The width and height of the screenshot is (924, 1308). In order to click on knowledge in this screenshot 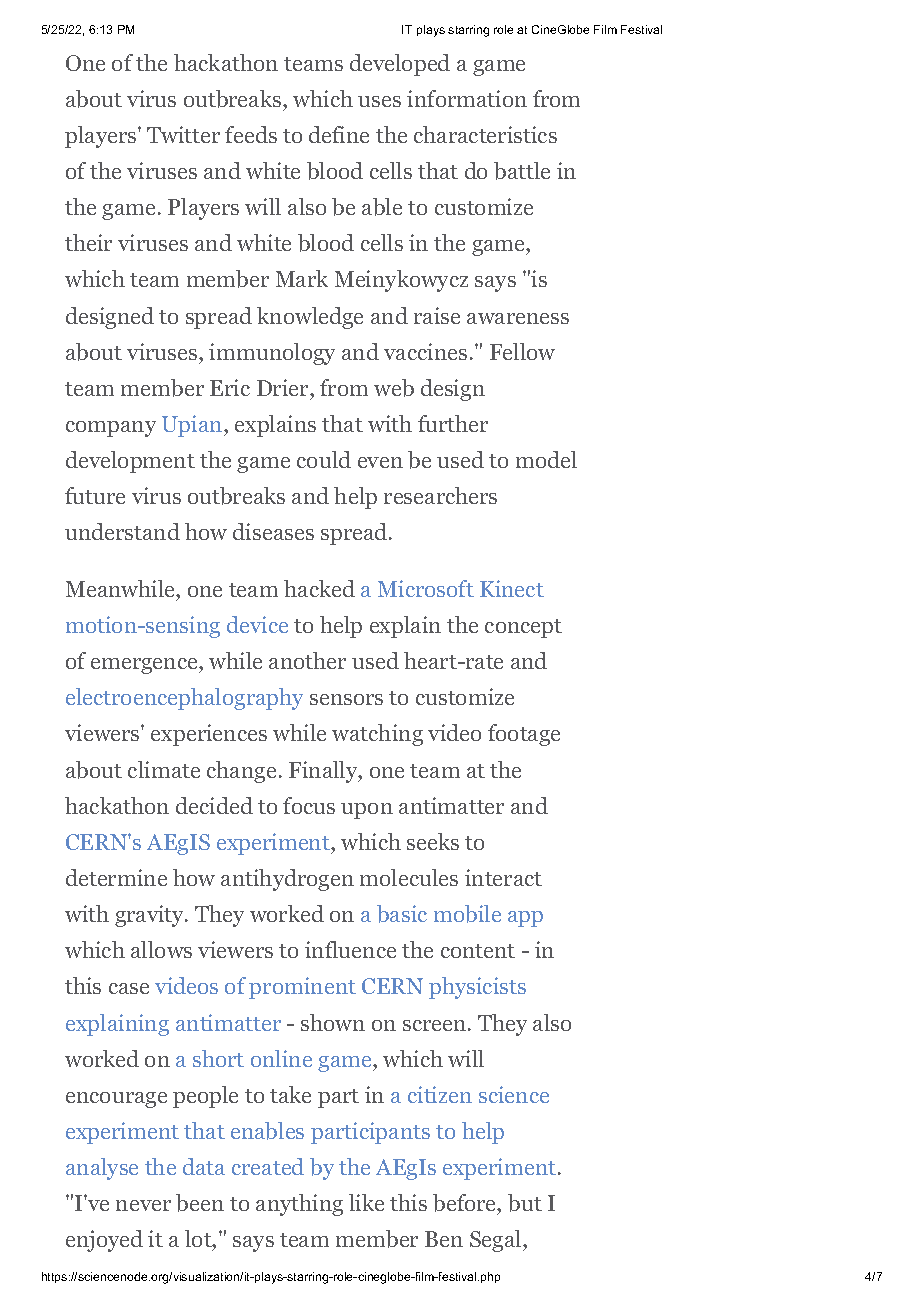, I will do `click(310, 318)`.
